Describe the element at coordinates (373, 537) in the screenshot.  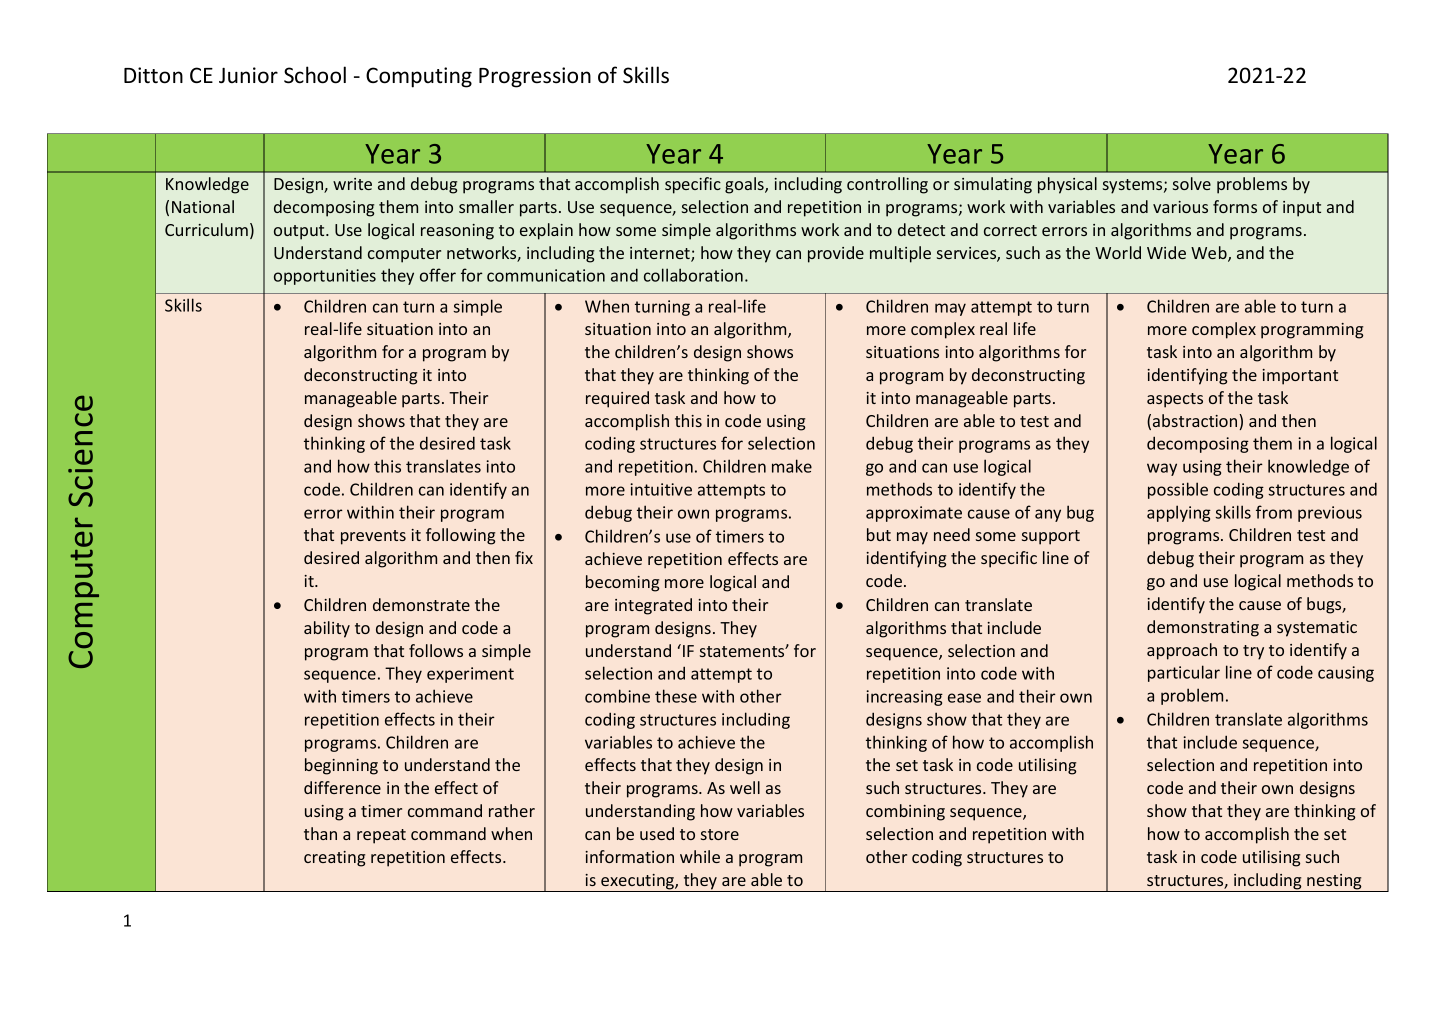
I see `prevents` at that location.
